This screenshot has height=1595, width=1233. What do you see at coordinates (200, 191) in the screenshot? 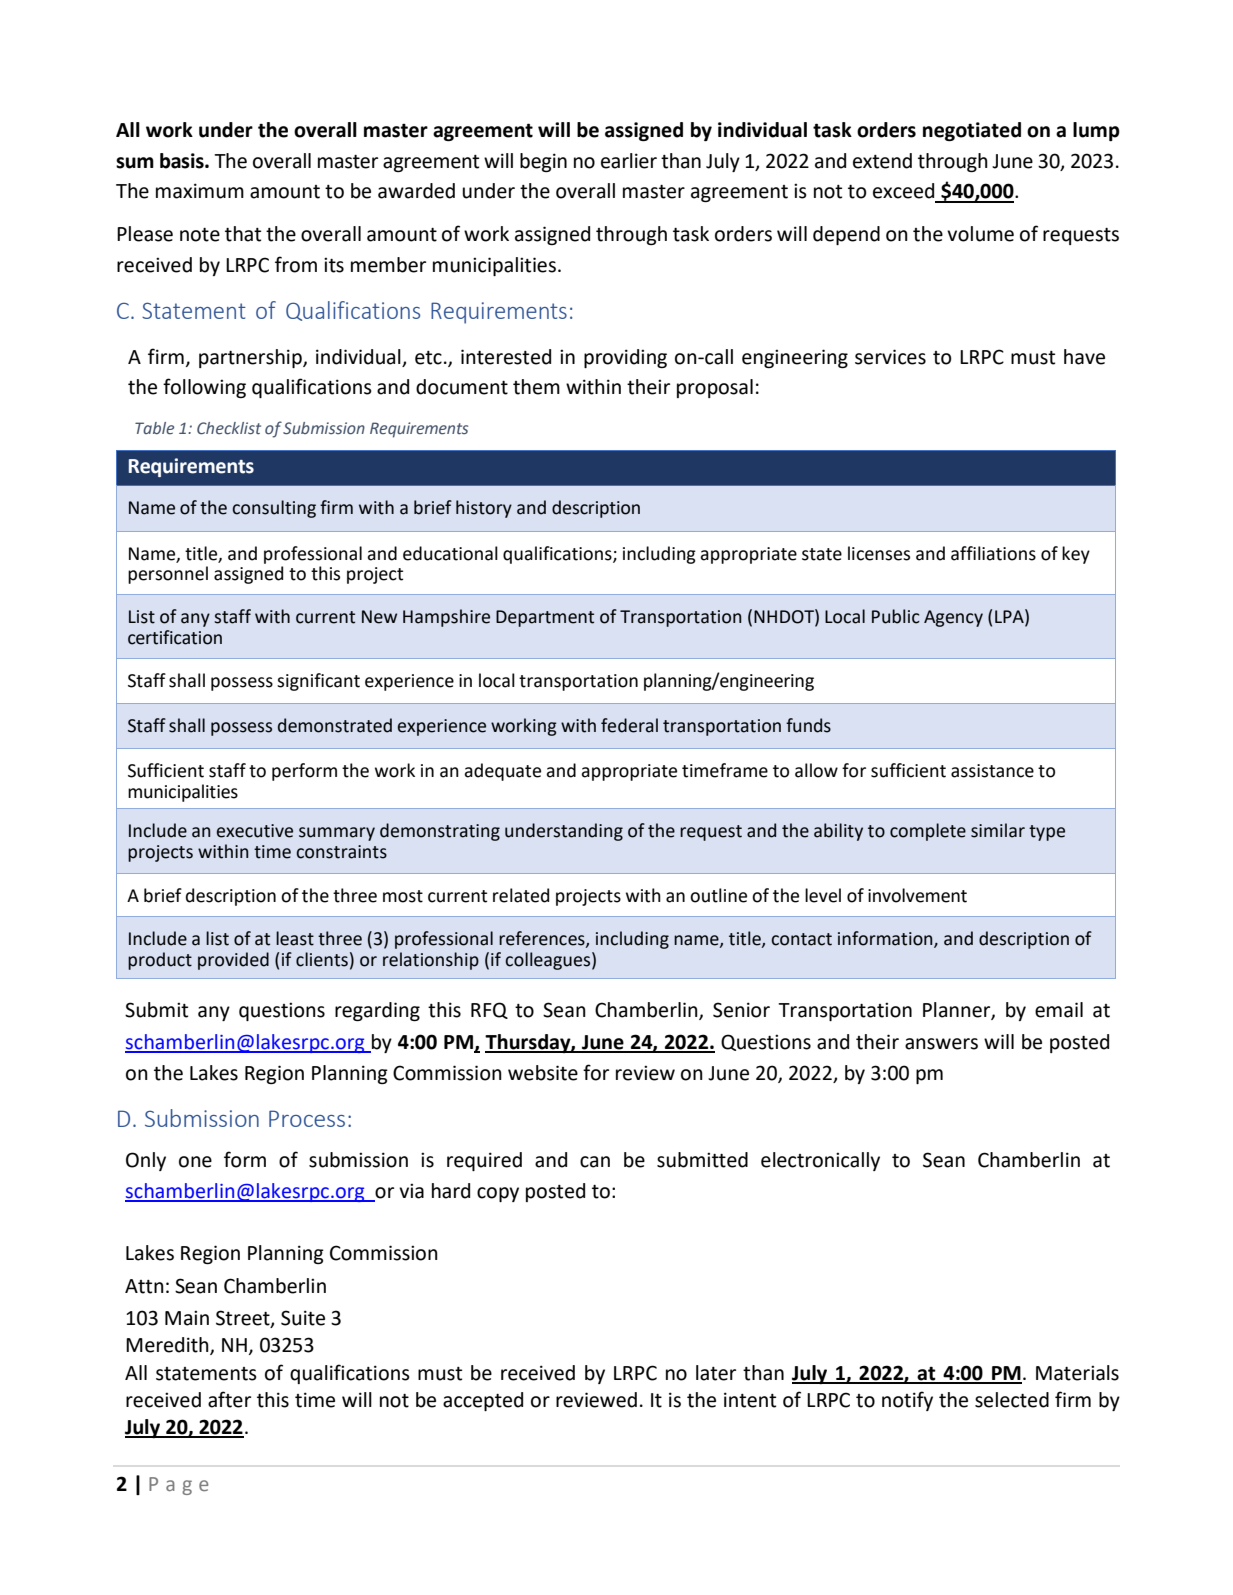
I see `maximum` at bounding box center [200, 191].
